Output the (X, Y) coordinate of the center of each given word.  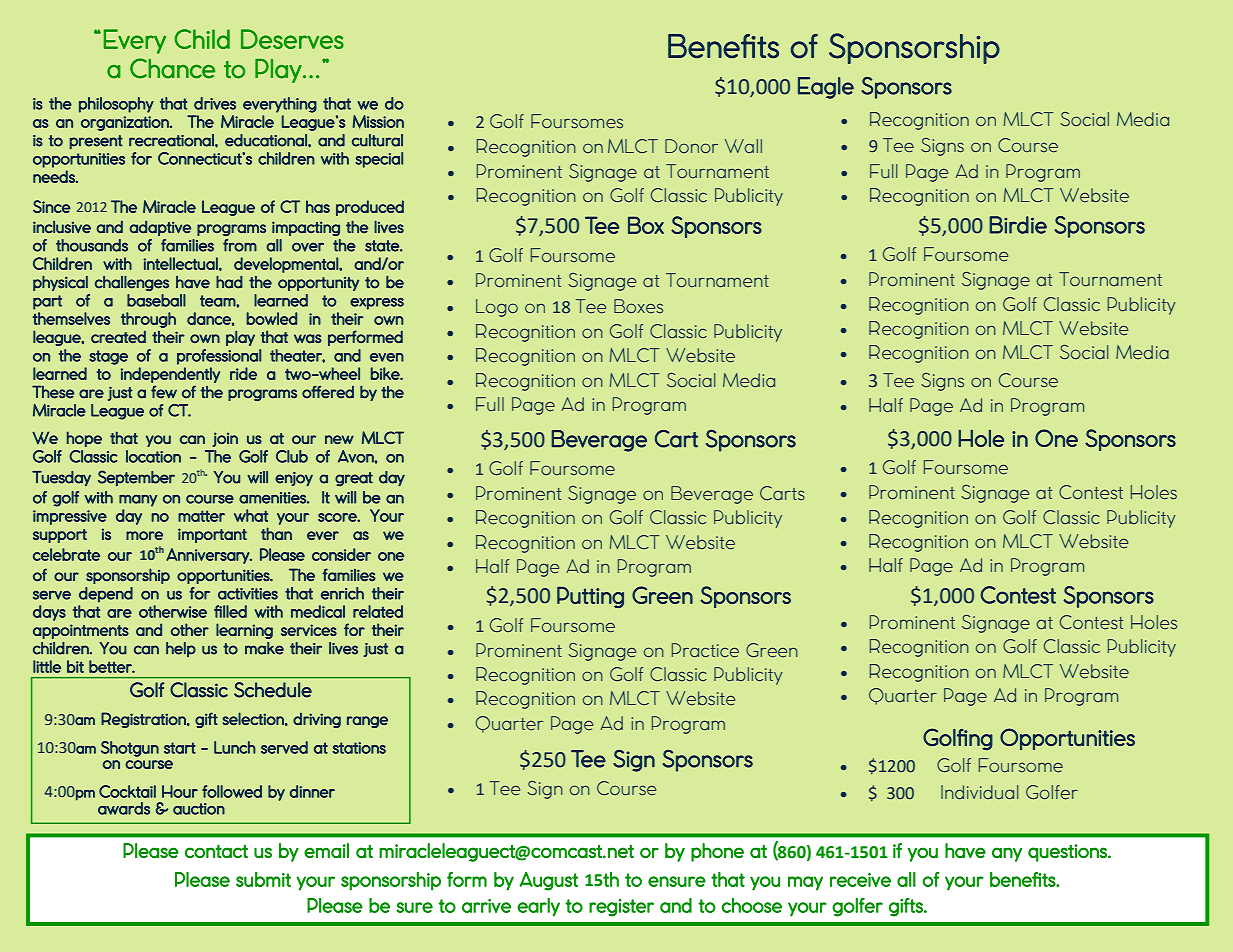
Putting (590, 597)
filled (230, 611)
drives (215, 103)
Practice (705, 650)
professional (219, 357)
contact (216, 851)
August (549, 881)
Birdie (1018, 225)
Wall (743, 146)
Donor (691, 146)
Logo (497, 308)
